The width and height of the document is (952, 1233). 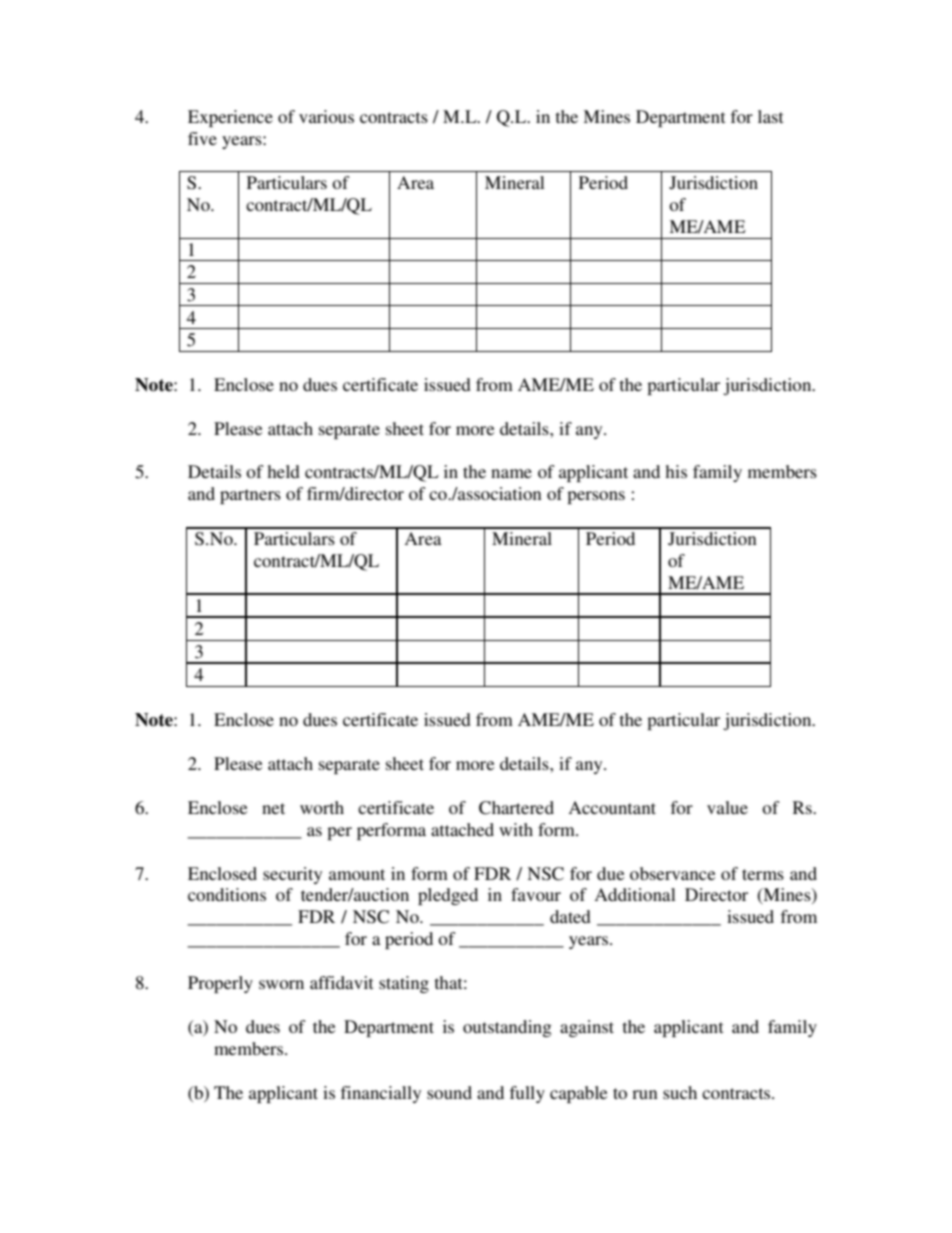 What do you see at coordinates (230, 118) in the document?
I see `Experience` at bounding box center [230, 118].
